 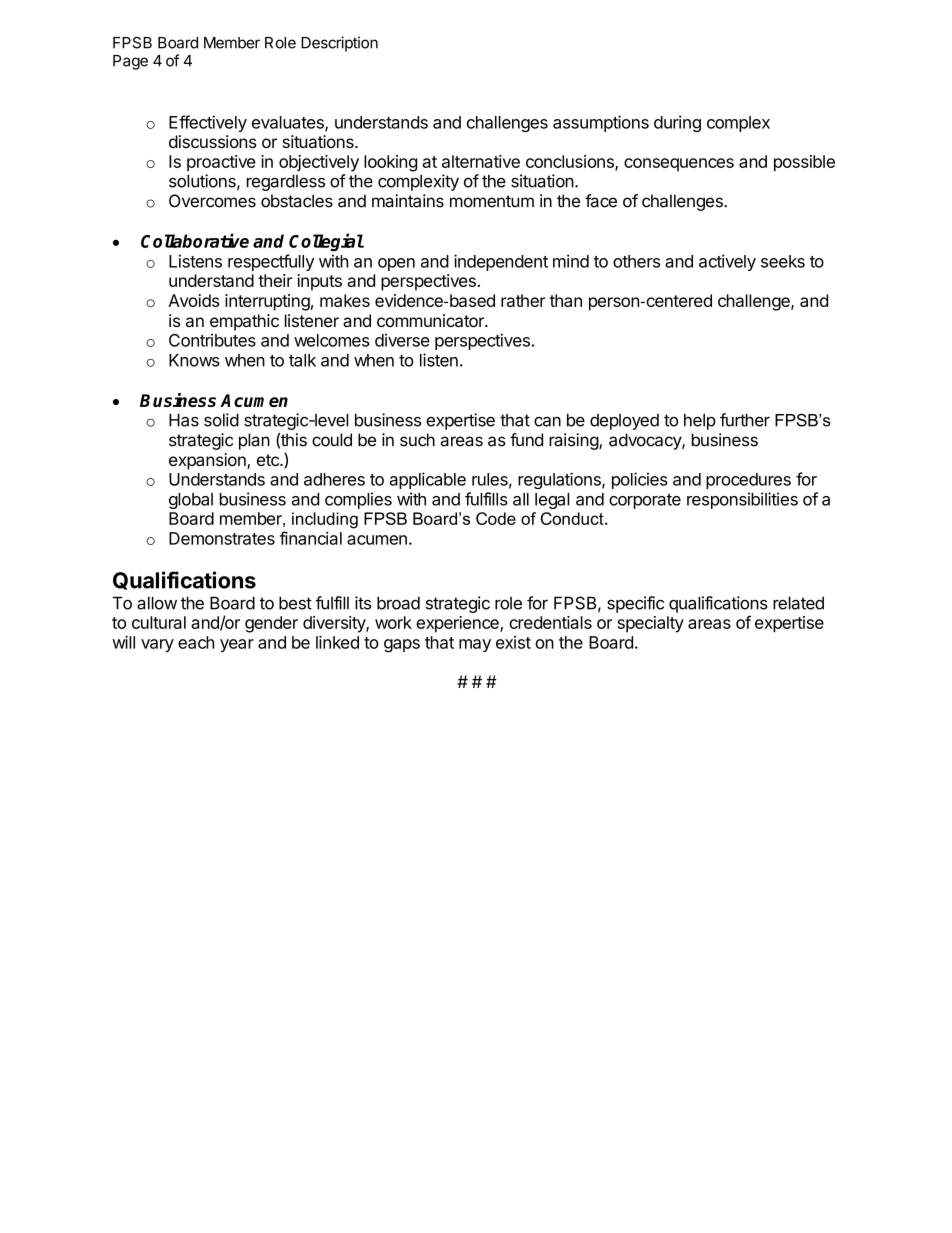 What do you see at coordinates (677, 123) in the document?
I see `during` at bounding box center [677, 123].
